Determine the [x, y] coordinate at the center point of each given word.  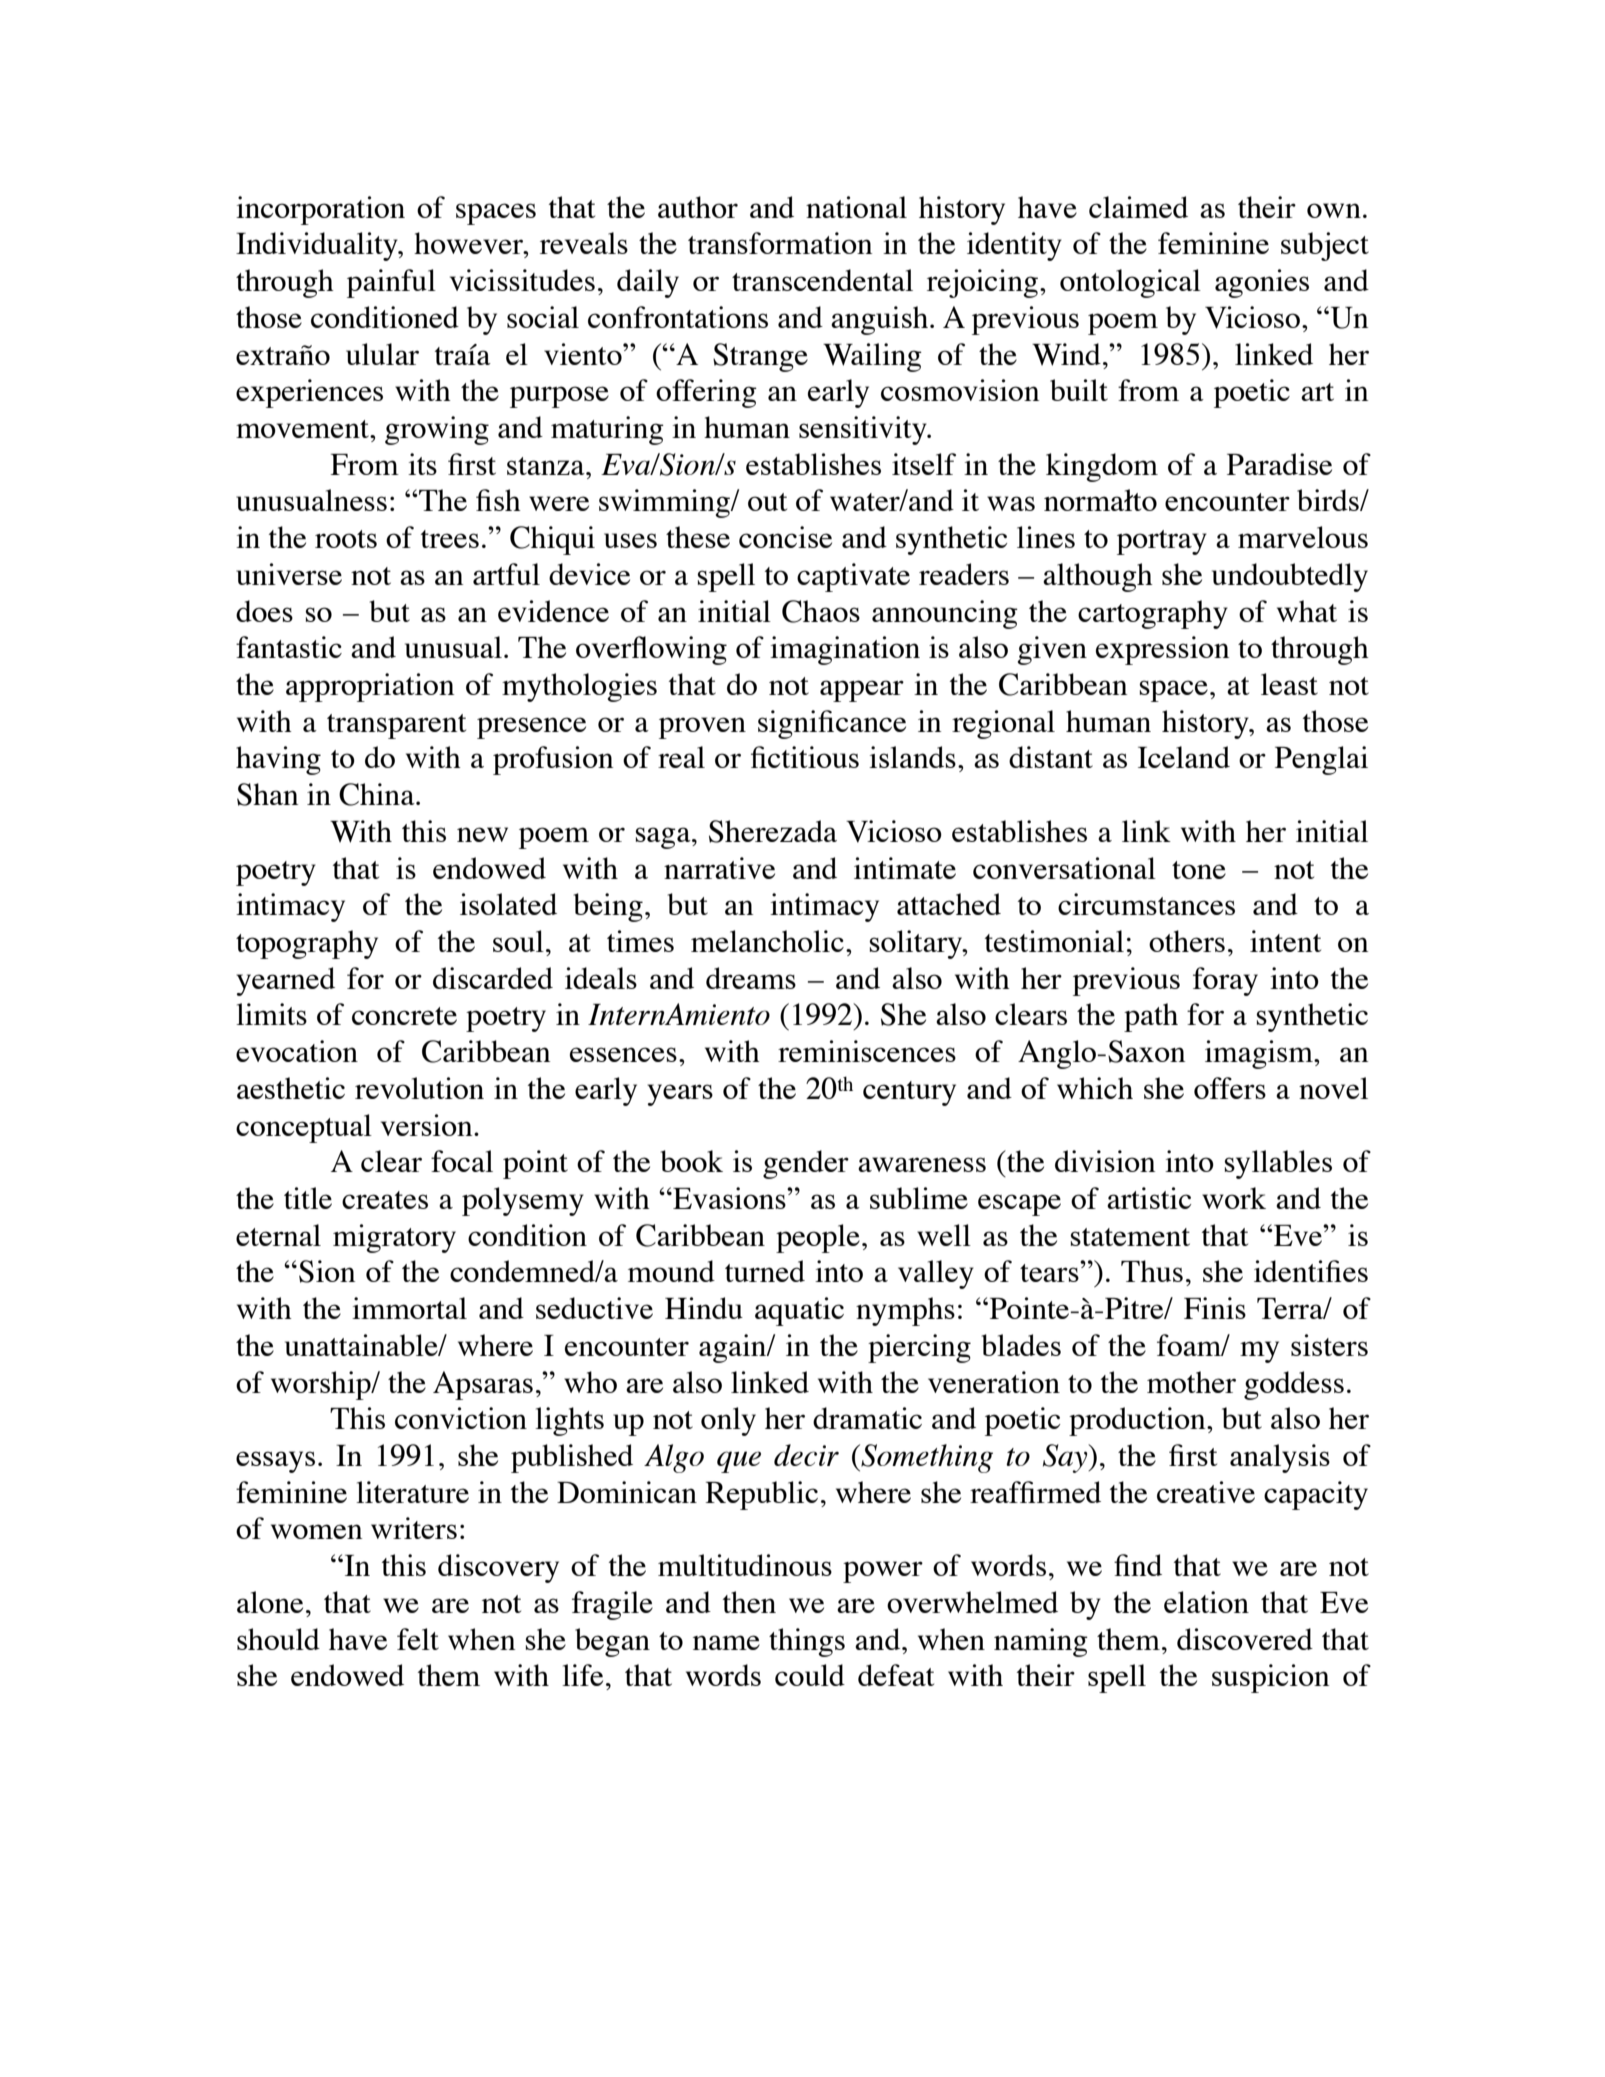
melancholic [767, 941]
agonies [1262, 283]
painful [391, 283]
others [1187, 941]
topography [307, 944]
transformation [780, 243]
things [807, 1642]
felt [418, 1639]
